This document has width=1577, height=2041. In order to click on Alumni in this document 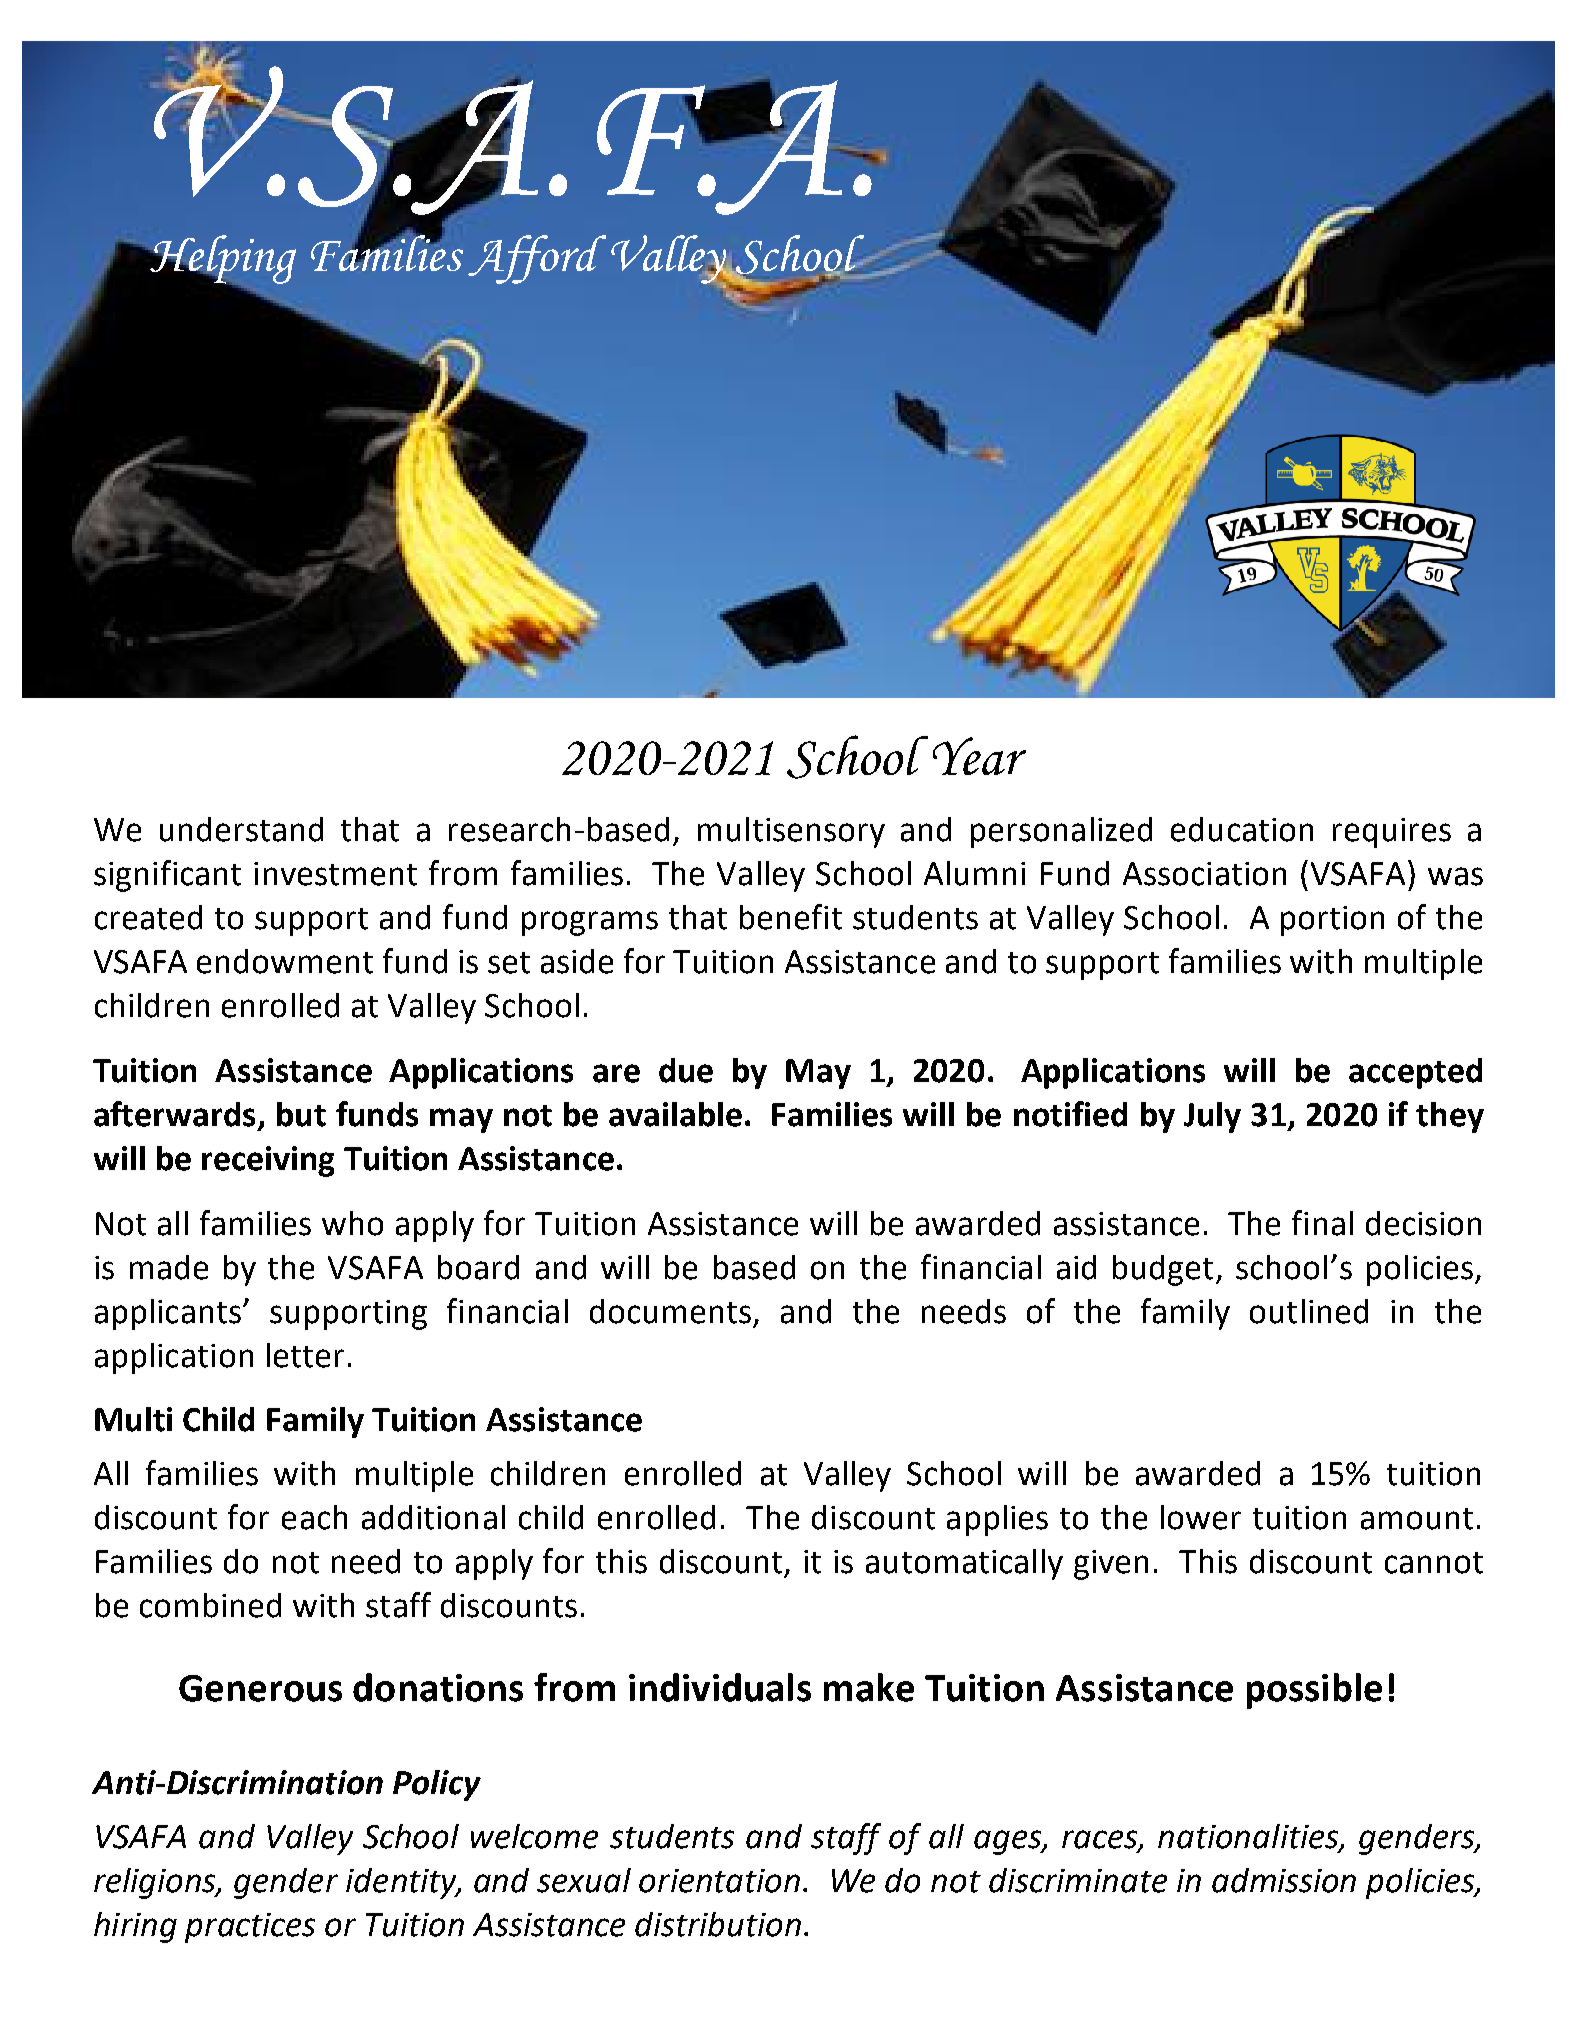, I will do `click(974, 873)`.
